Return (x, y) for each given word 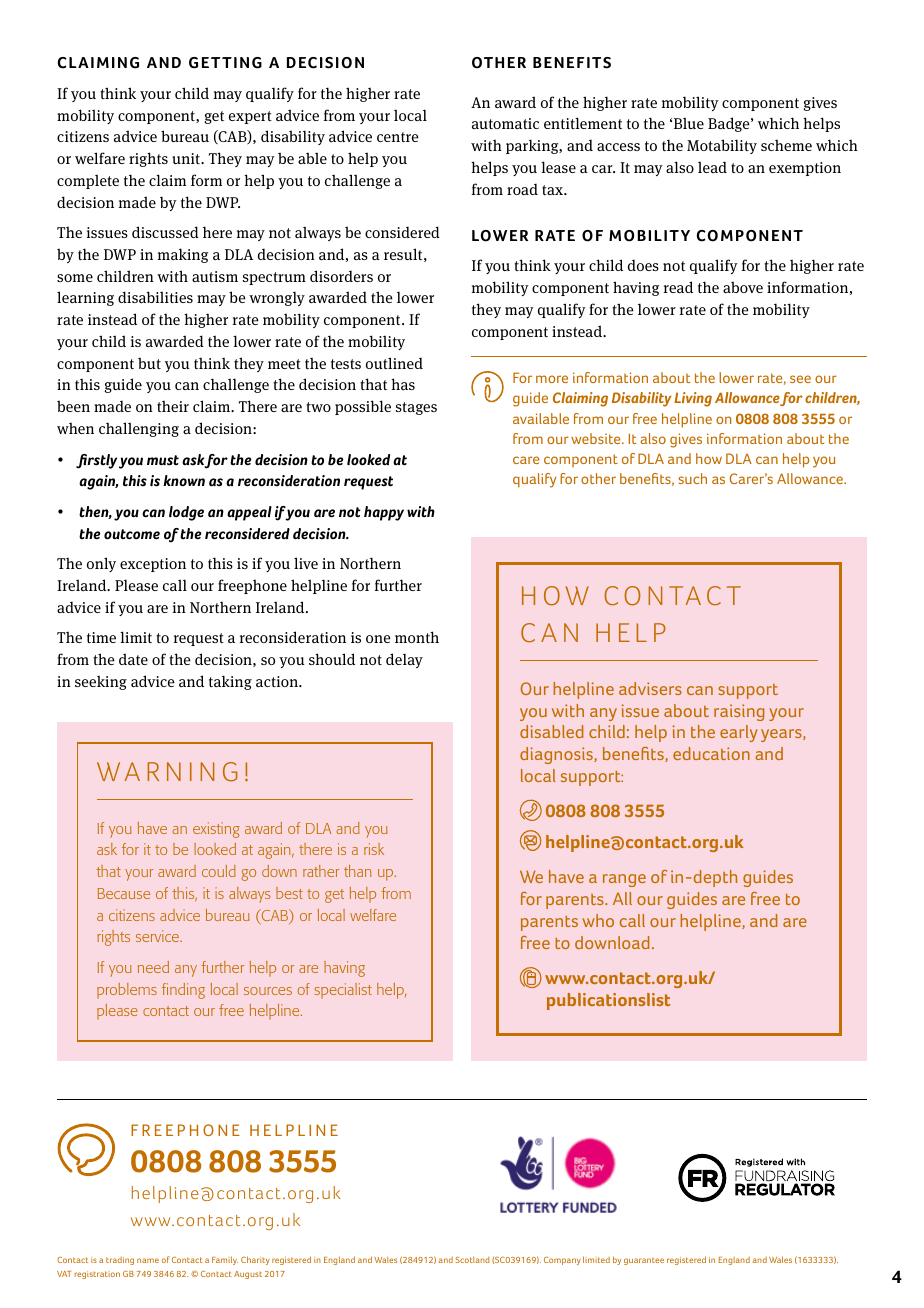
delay (404, 660)
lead (712, 167)
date (133, 659)
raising (739, 712)
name (148, 1260)
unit (187, 158)
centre (398, 137)
